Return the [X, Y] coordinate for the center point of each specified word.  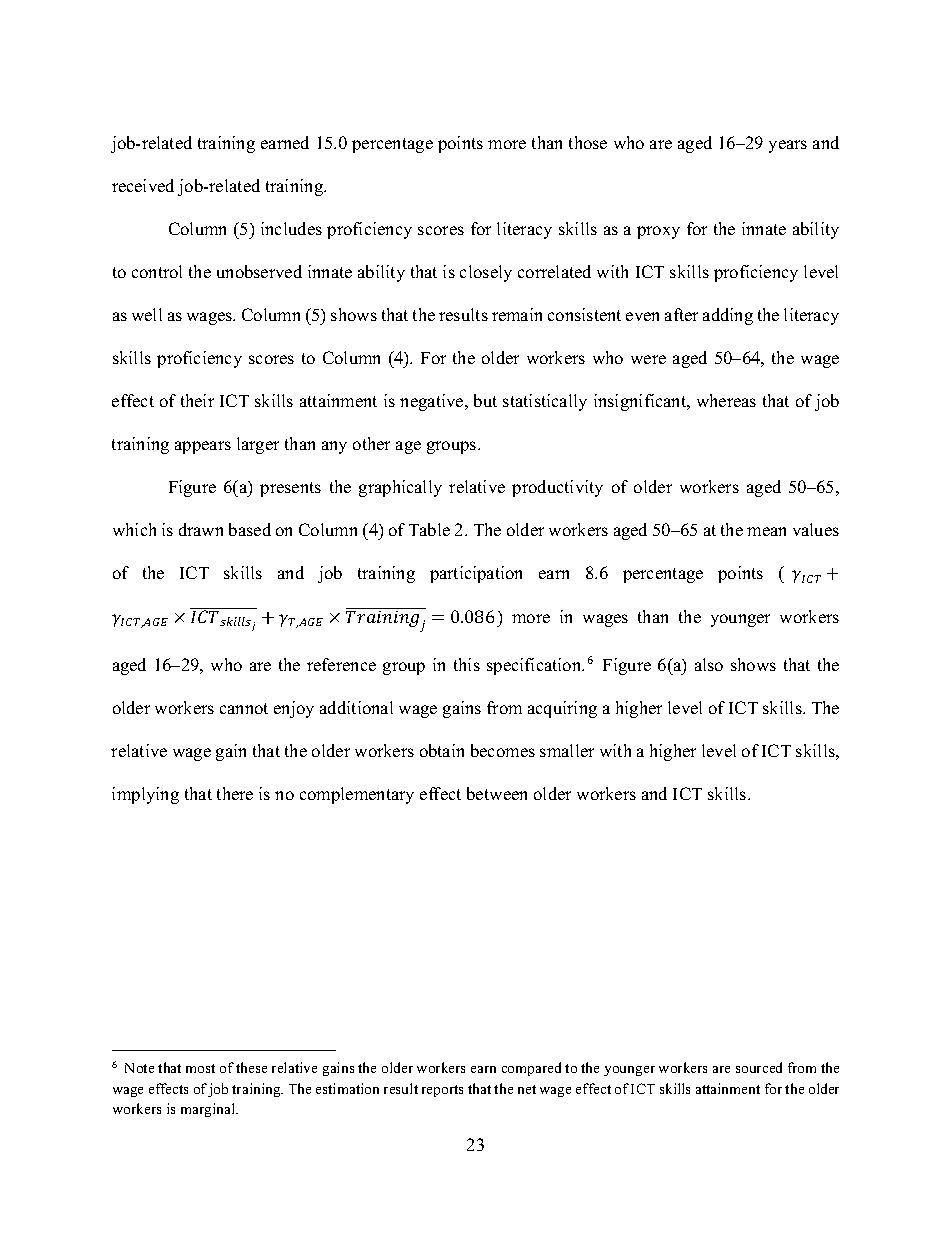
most [200, 1068]
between [497, 793]
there [235, 793]
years [788, 146]
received [143, 185]
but [485, 400]
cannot [244, 708]
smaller [567, 750]
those [588, 142]
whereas [726, 400]
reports [442, 1091]
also [709, 664]
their [197, 400]
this [467, 664]
